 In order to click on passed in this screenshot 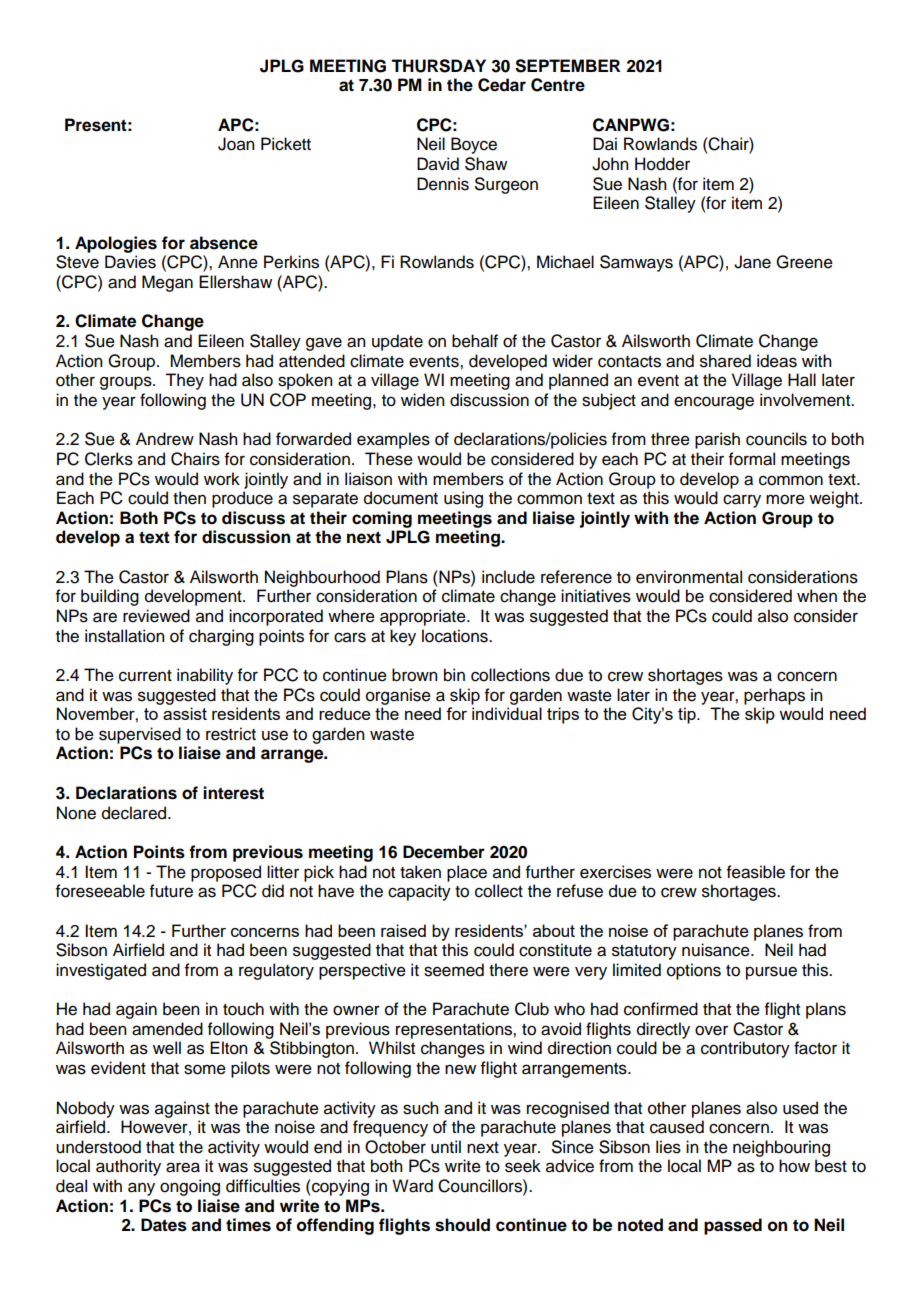, I will do `click(733, 1226)`.
